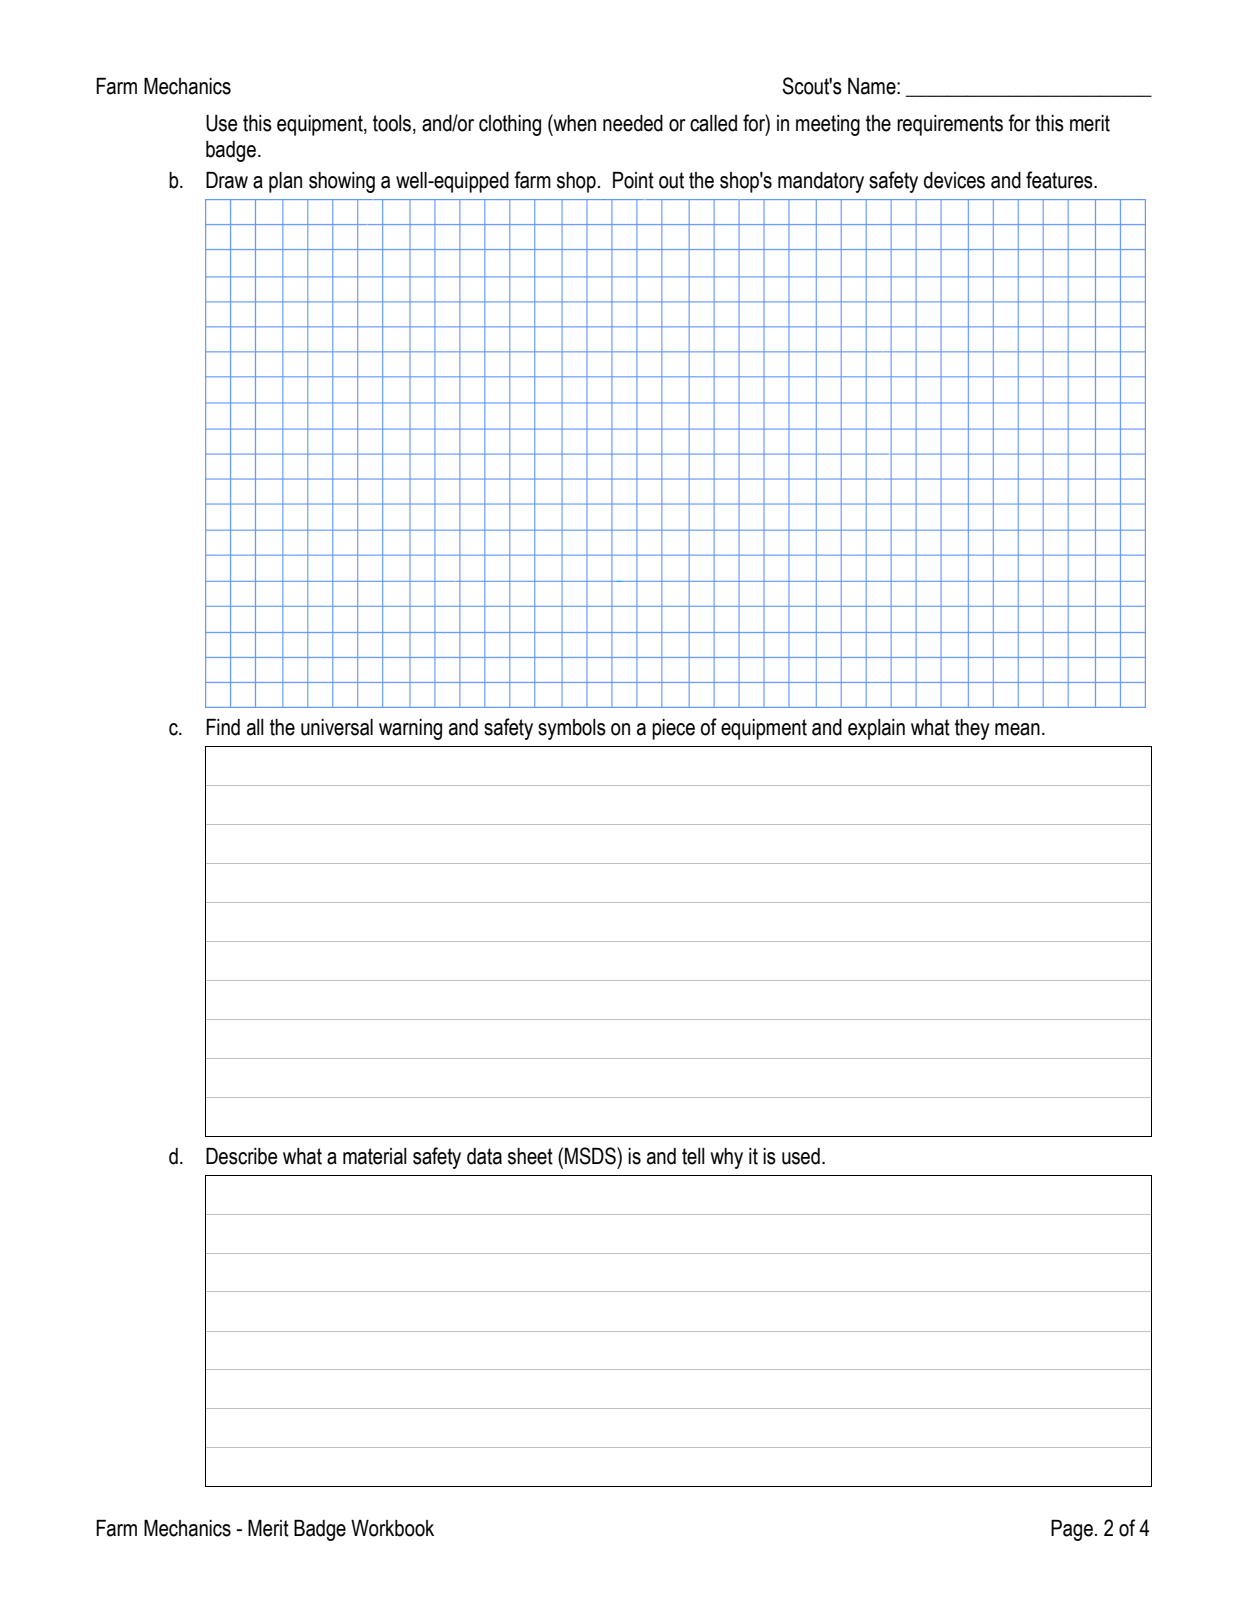  Describe the element at coordinates (572, 729) in the screenshot. I see `symbols` at that location.
